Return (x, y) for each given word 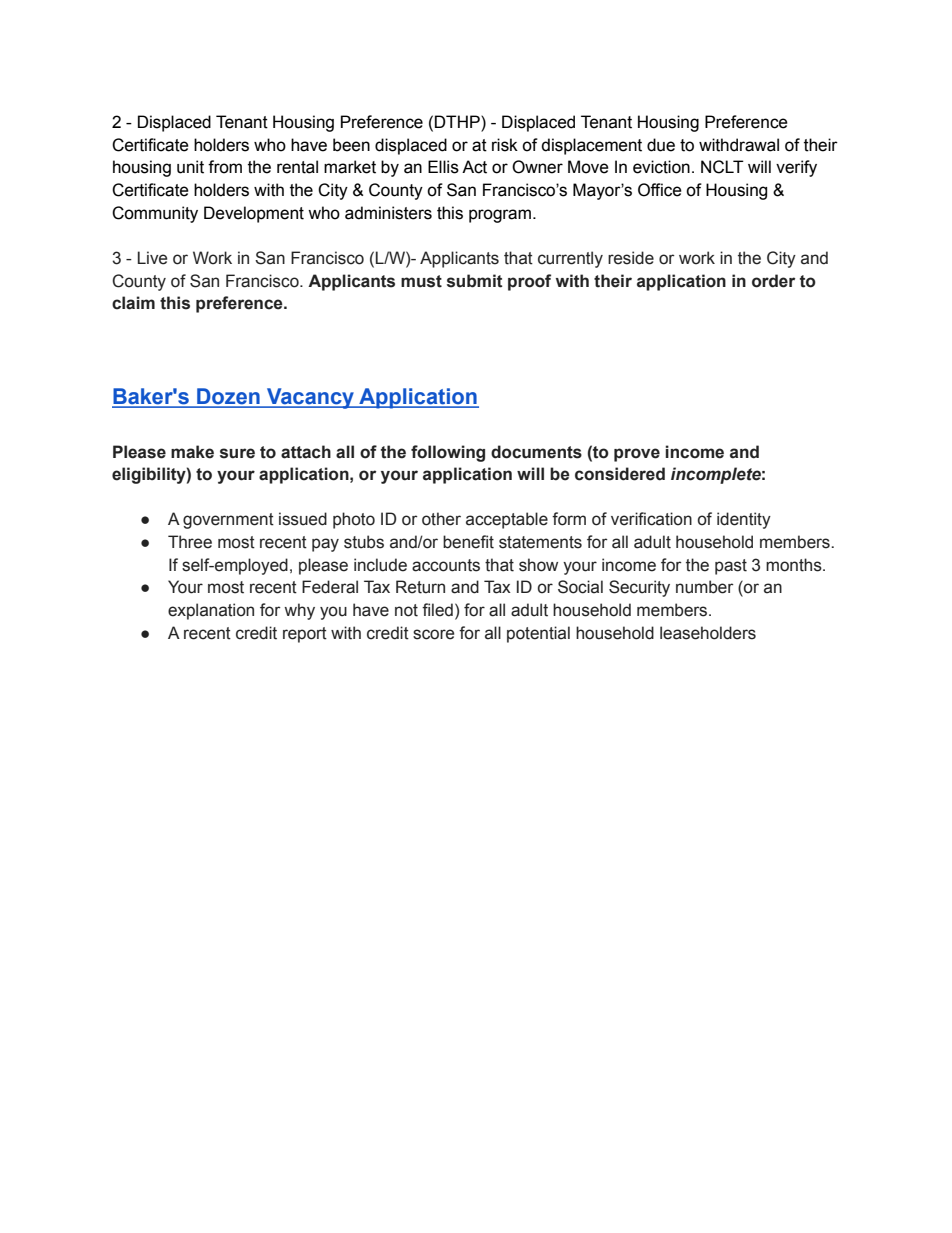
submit (474, 281)
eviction (661, 167)
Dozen (228, 397)
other (441, 519)
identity (744, 520)
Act (474, 167)
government (228, 521)
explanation (211, 611)
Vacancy (310, 398)
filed (437, 610)
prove (637, 455)
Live (152, 258)
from (225, 167)
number (705, 587)
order (773, 281)
